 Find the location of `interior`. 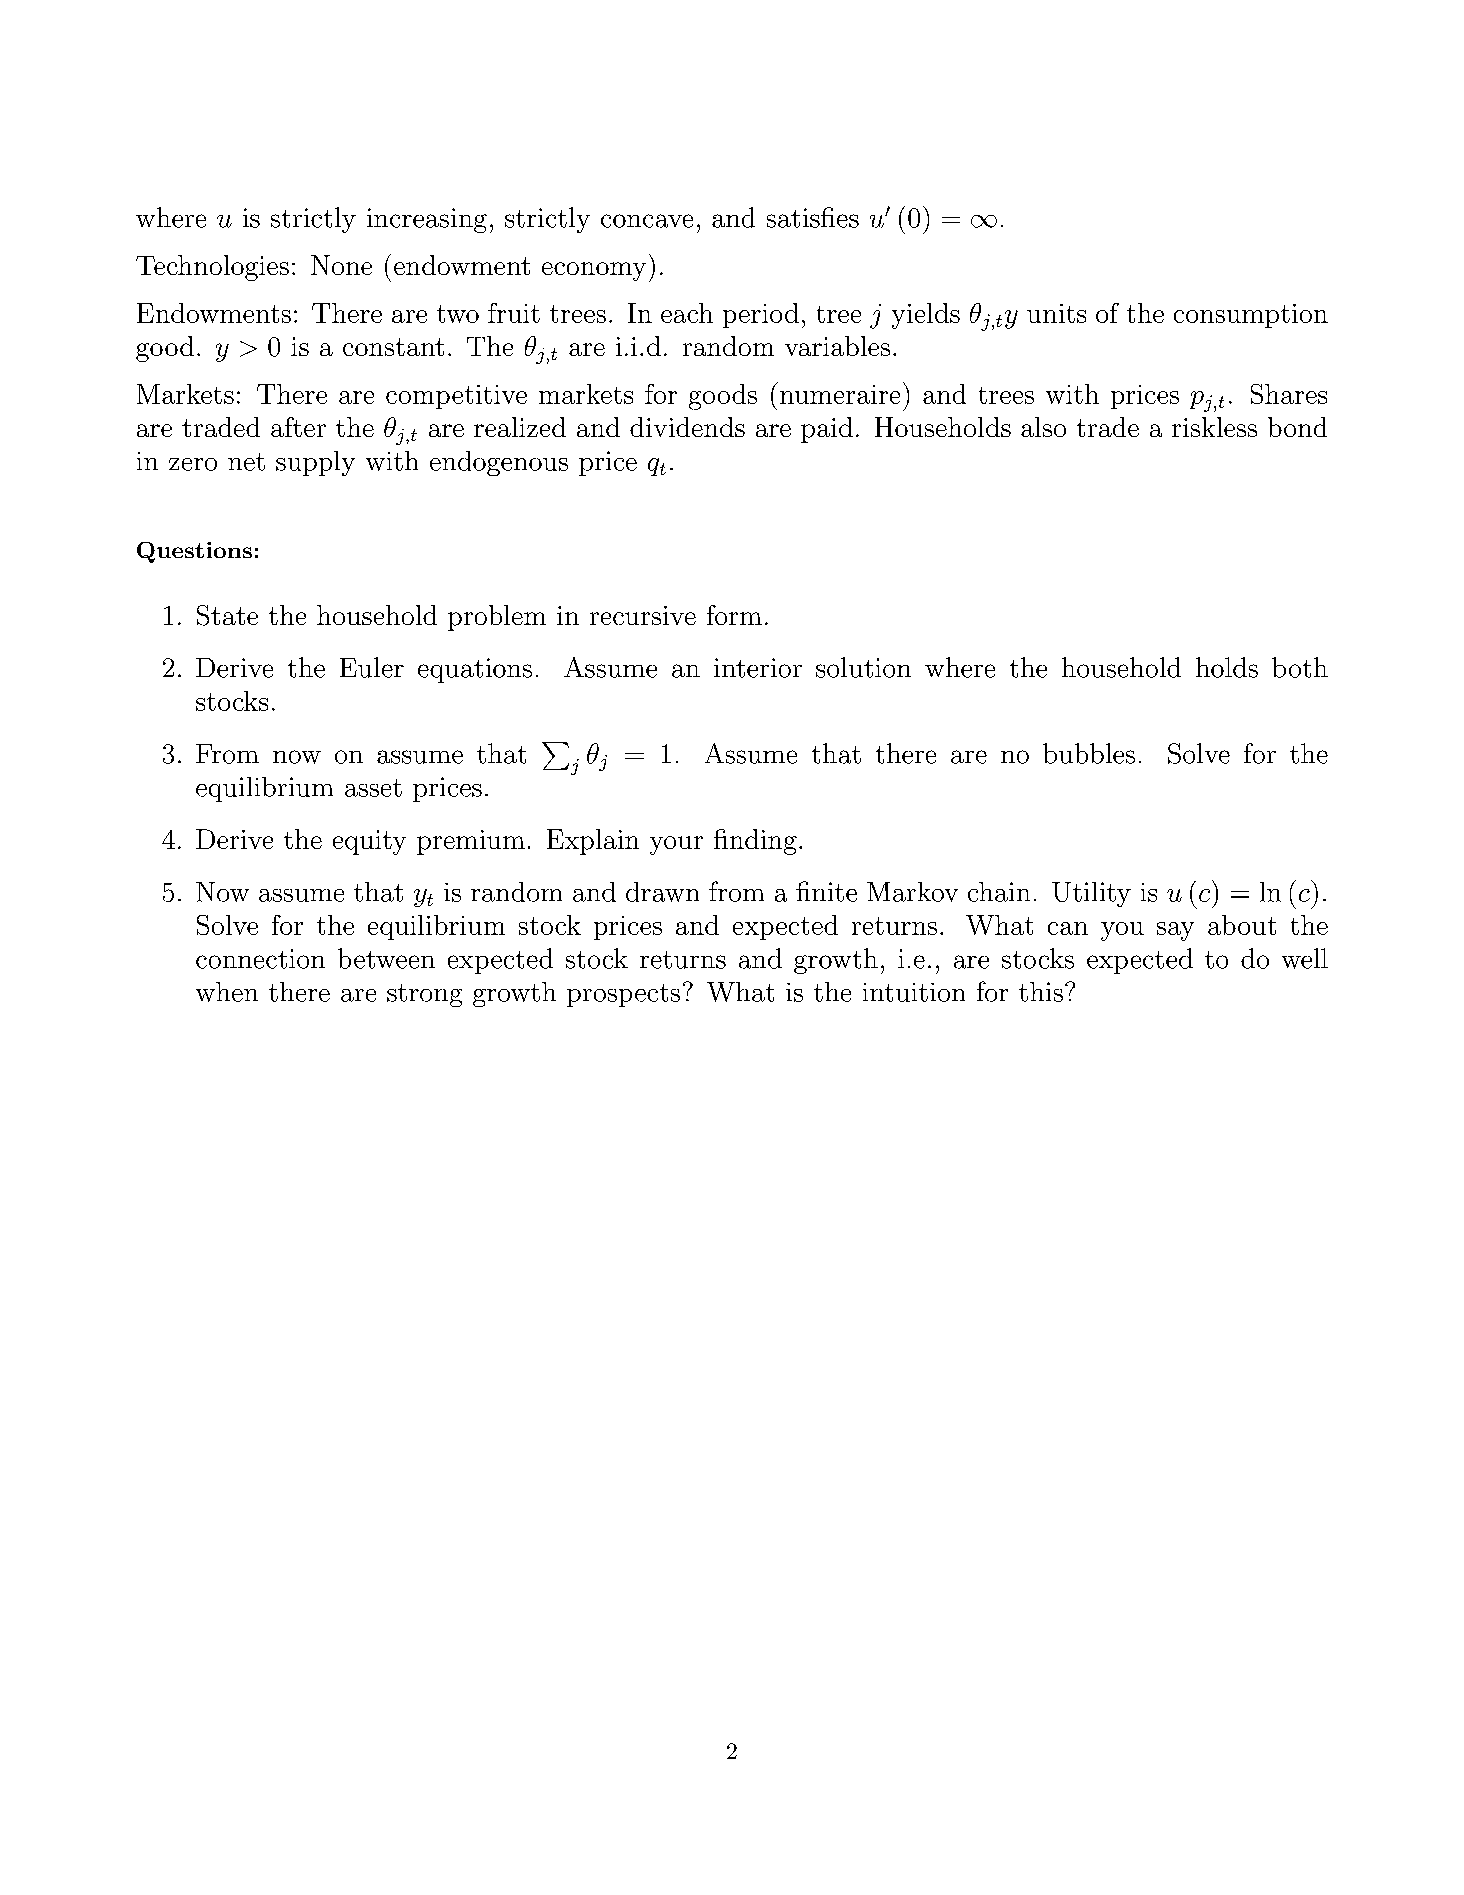

interior is located at coordinates (758, 668).
